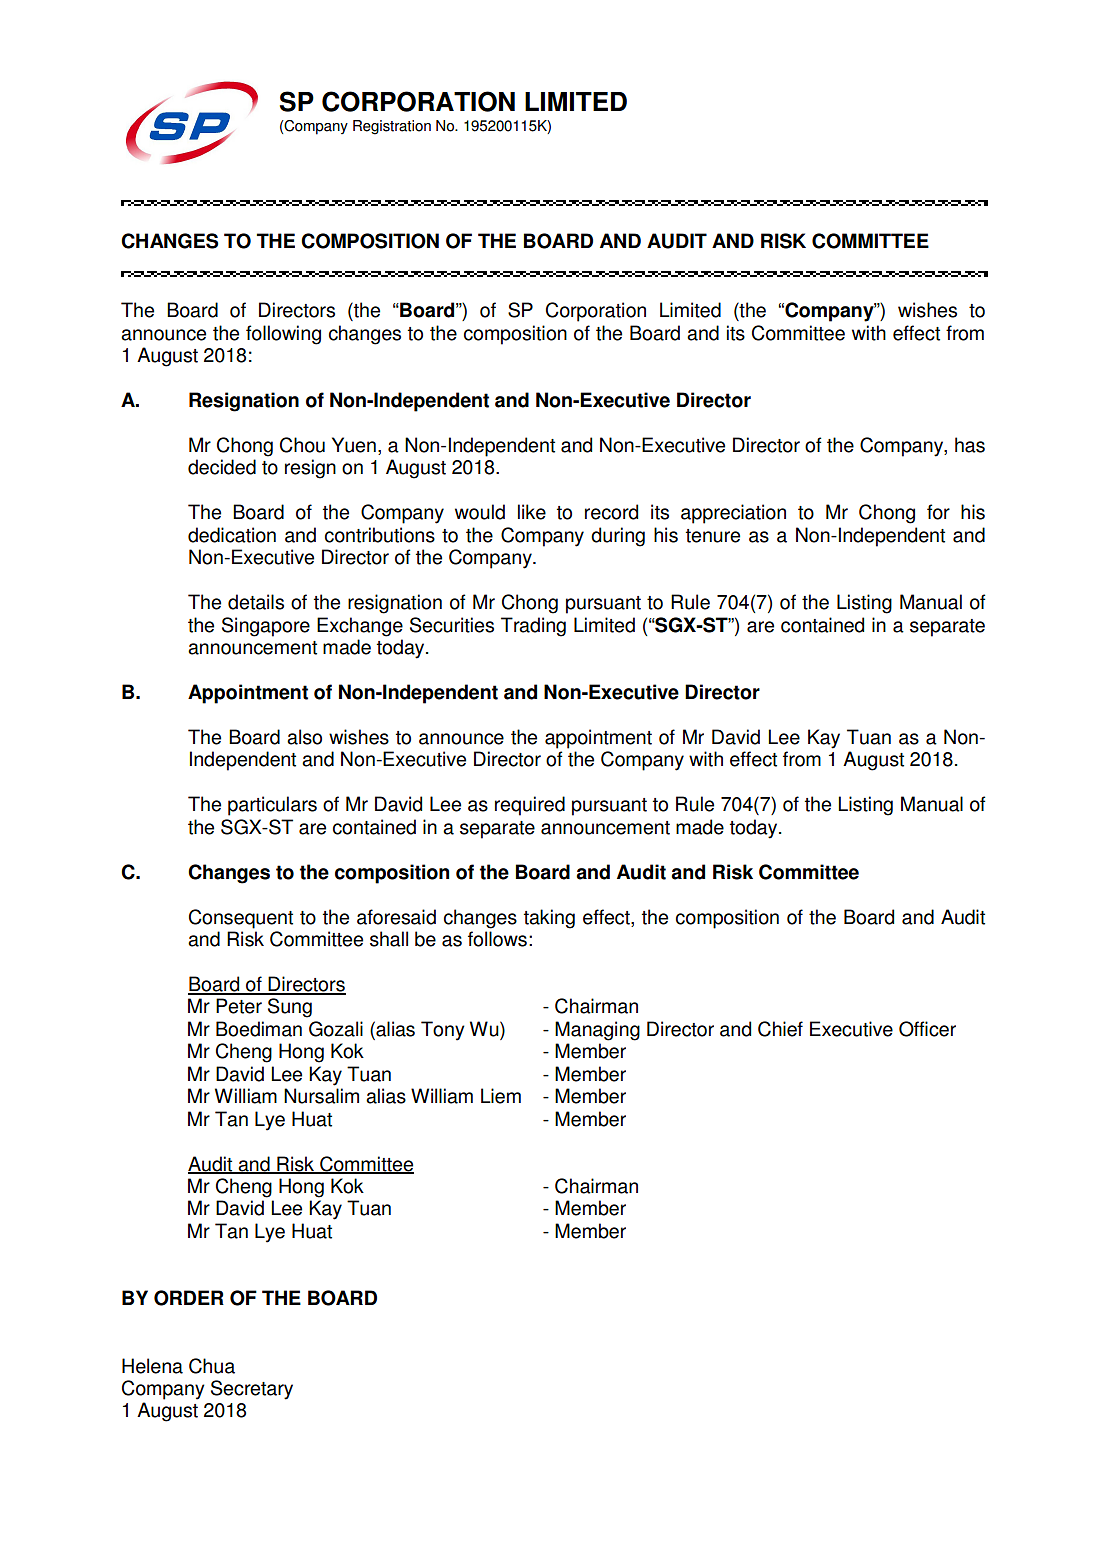 This image has height=1566, width=1106. I want to click on following, so click(283, 335).
